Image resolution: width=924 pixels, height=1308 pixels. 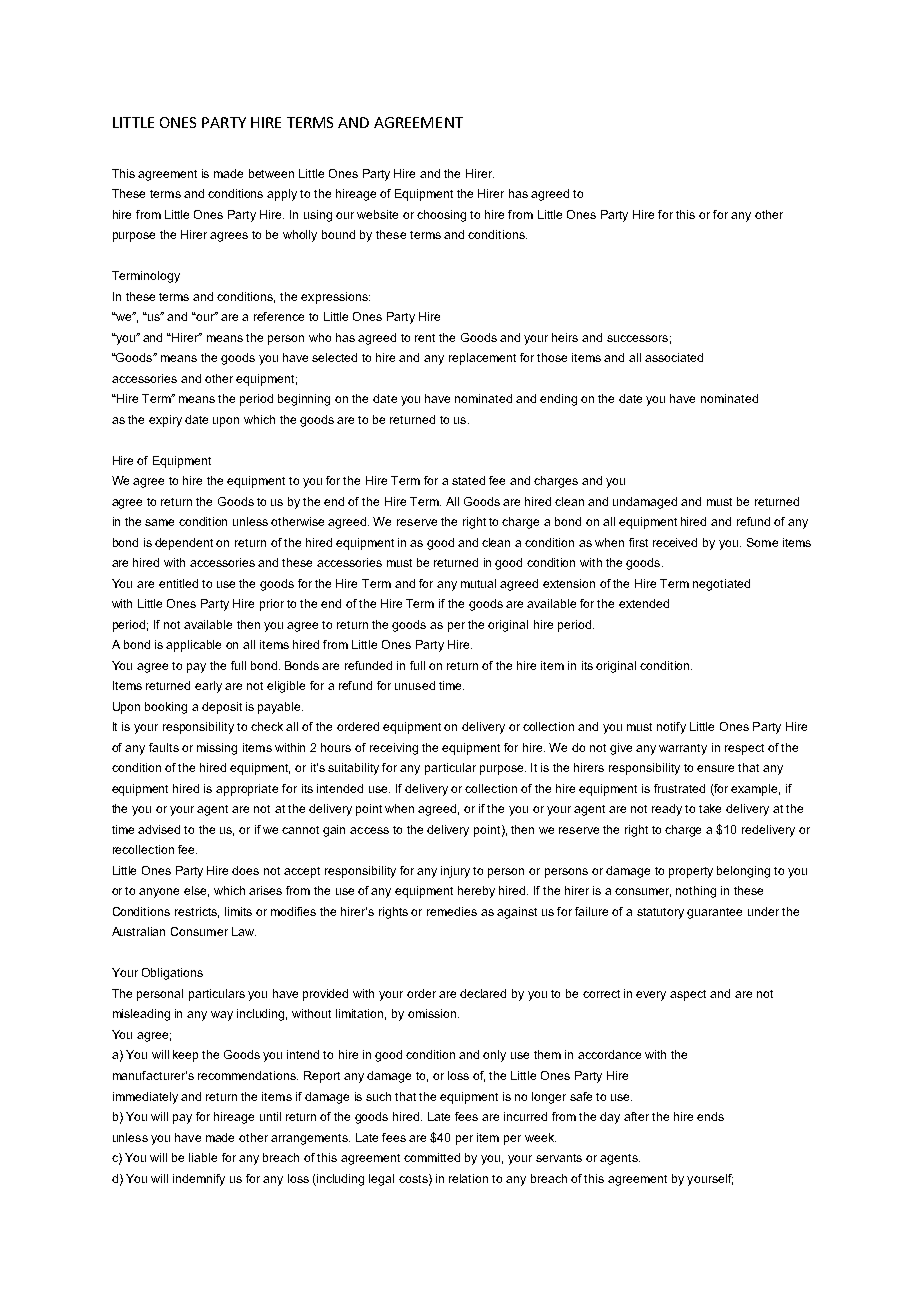 I want to click on frustrated, so click(x=679, y=788).
